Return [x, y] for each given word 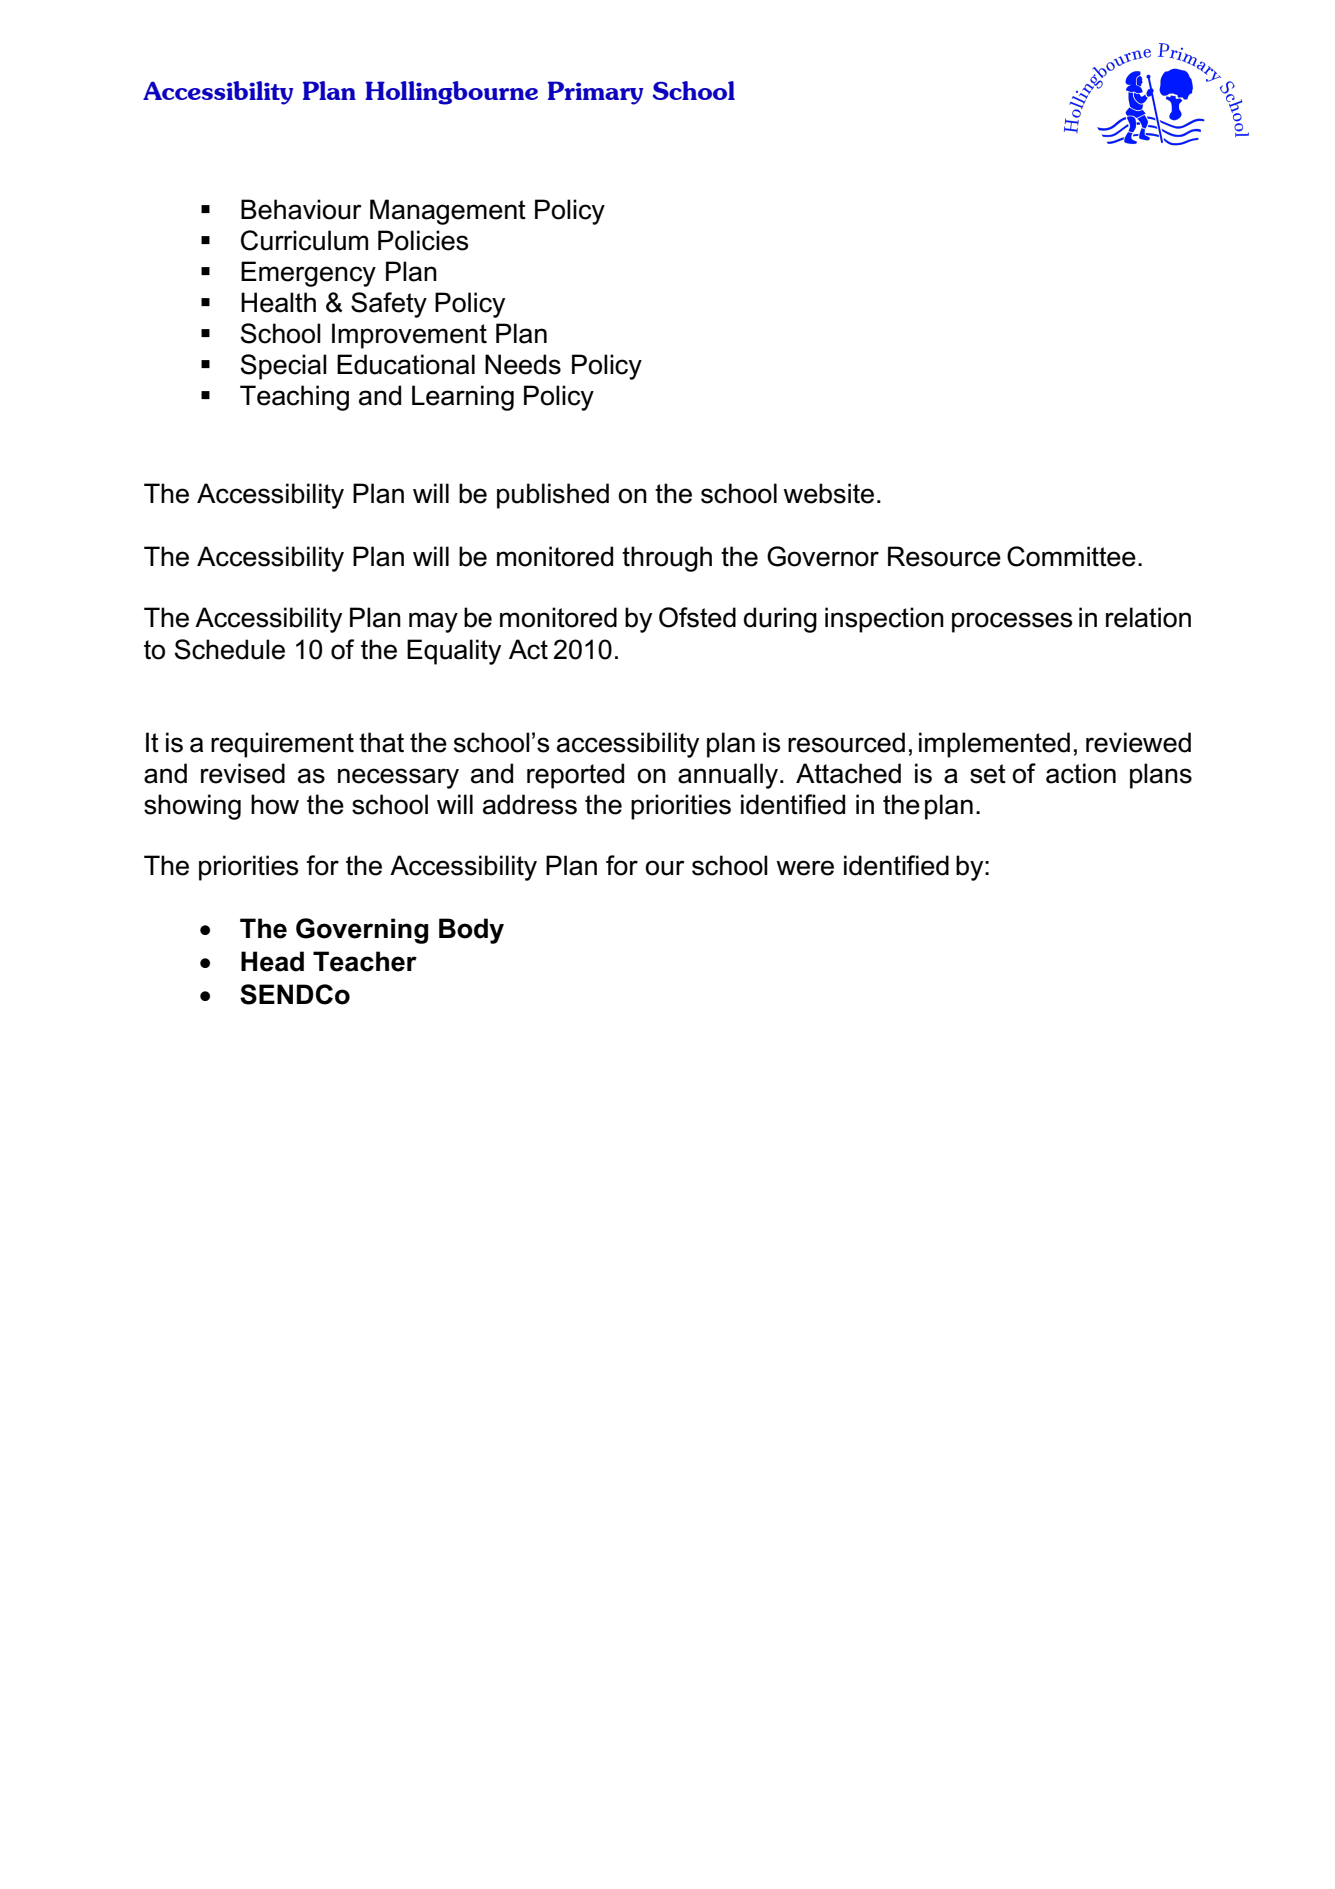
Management [448, 212]
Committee [1071, 556]
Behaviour [301, 209]
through [667, 559]
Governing [362, 931]
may [433, 622]
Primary [596, 93]
